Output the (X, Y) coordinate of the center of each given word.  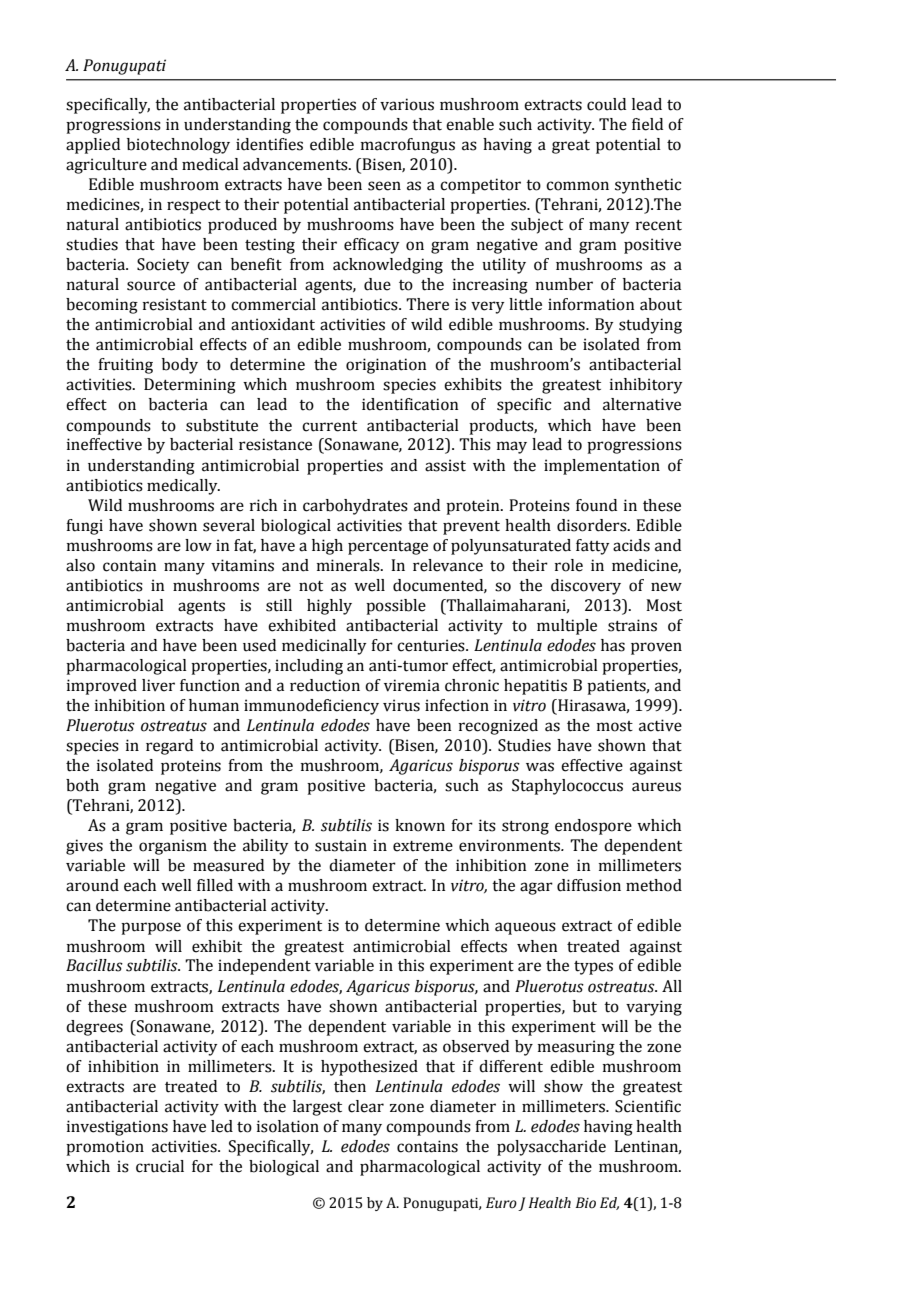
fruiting (125, 366)
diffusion (589, 885)
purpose (151, 928)
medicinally (324, 647)
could (606, 104)
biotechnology (178, 146)
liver (158, 685)
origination (386, 366)
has (613, 645)
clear (366, 1106)
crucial (160, 1166)
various (407, 104)
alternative (642, 404)
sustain (341, 845)
